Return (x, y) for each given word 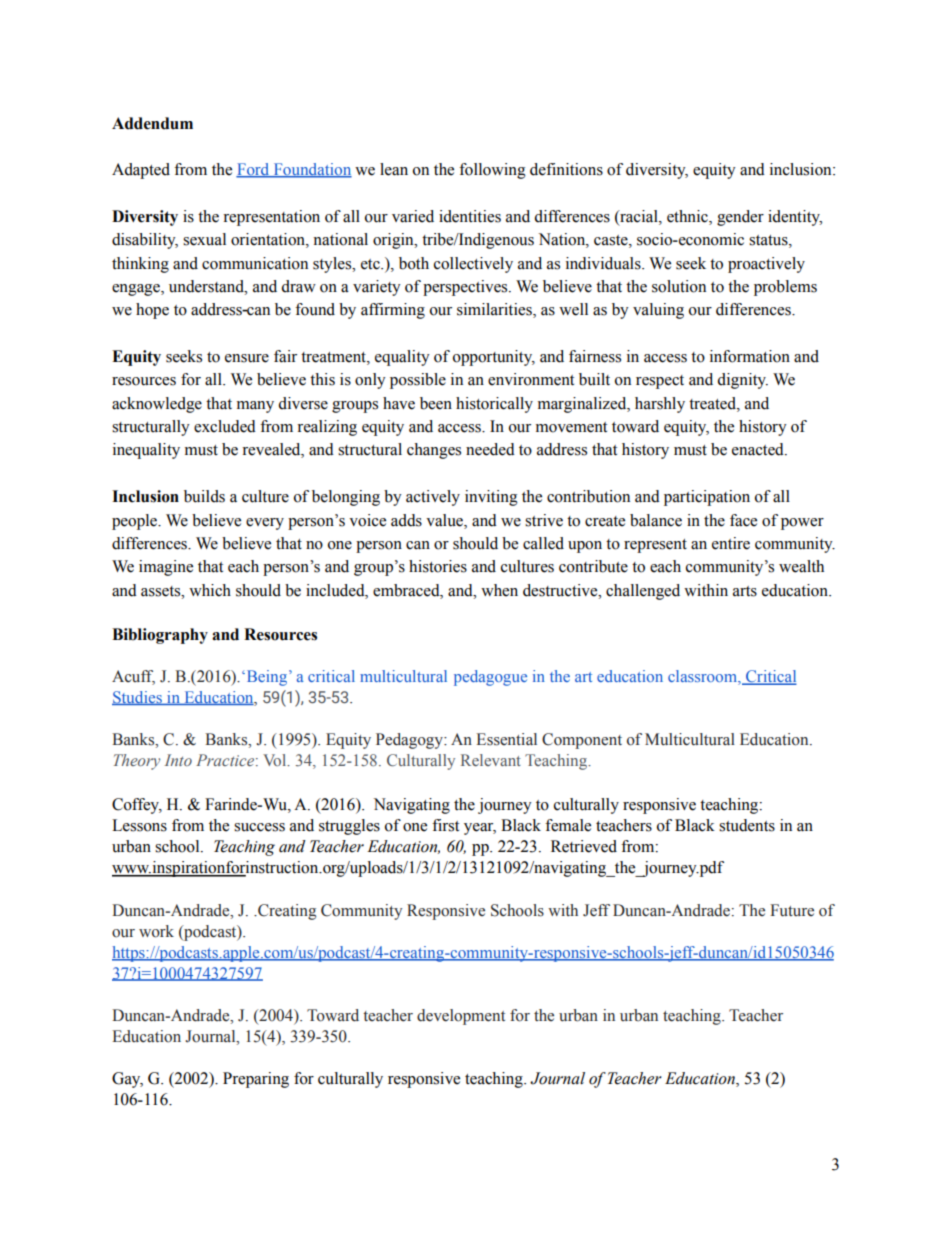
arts (745, 591)
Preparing (256, 1080)
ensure (247, 358)
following (492, 171)
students (747, 825)
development (461, 1017)
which (210, 590)
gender (740, 218)
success (259, 827)
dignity (742, 381)
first (445, 825)
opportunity (494, 358)
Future (792, 910)
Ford (254, 170)
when (499, 590)
